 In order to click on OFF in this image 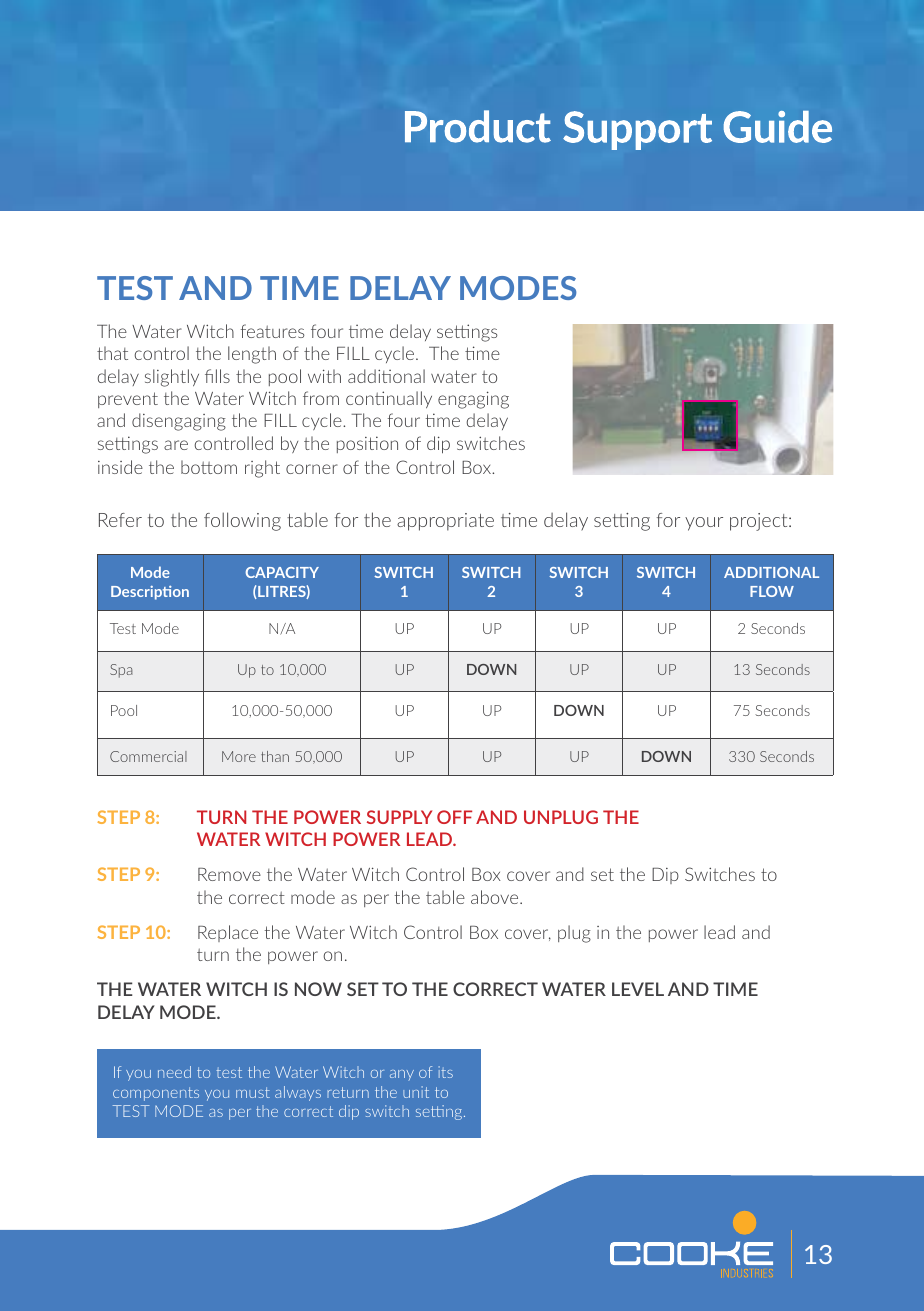, I will do `click(454, 817)`.
